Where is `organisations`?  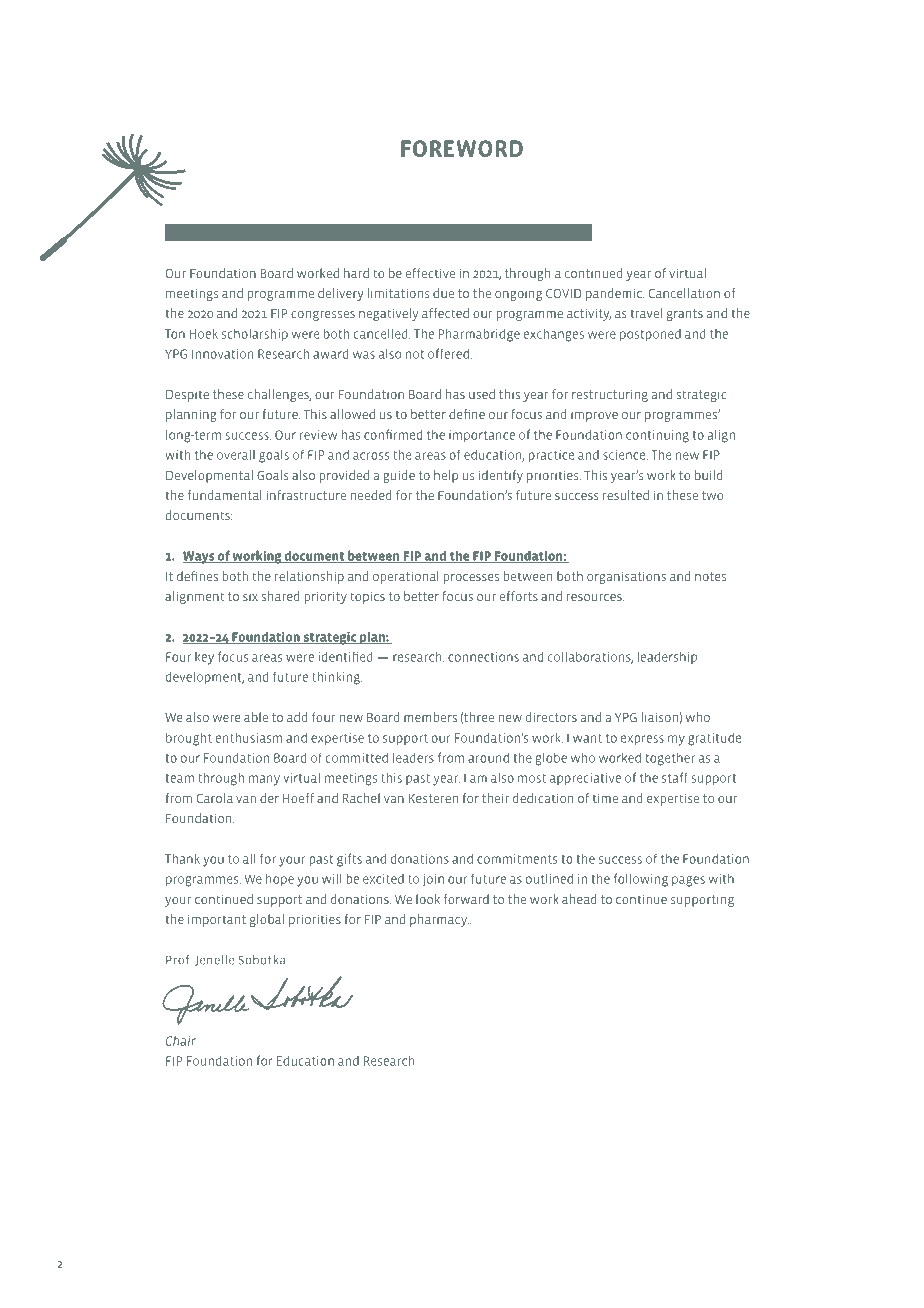 organisations is located at coordinates (626, 577).
